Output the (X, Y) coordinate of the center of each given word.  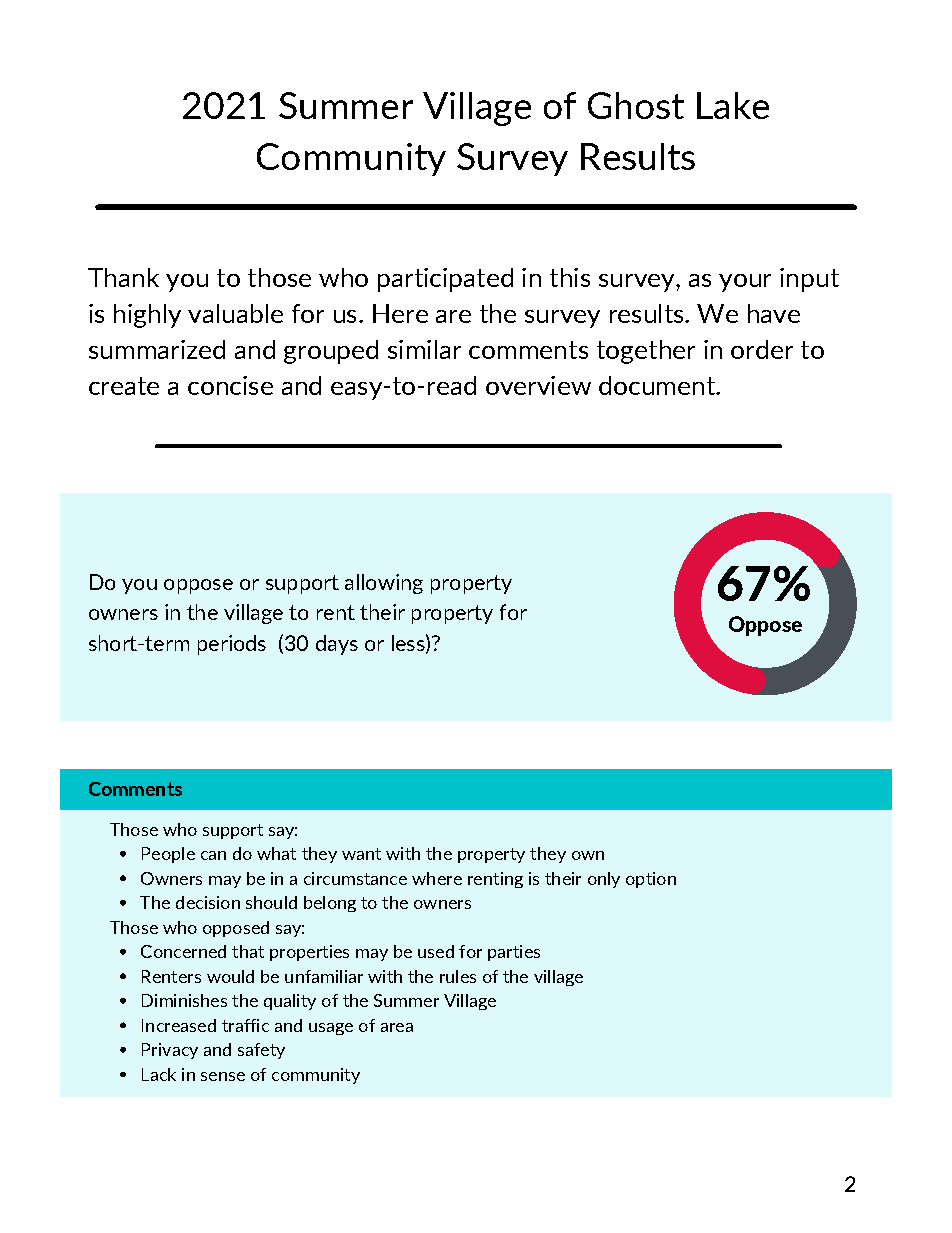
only (604, 880)
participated (445, 280)
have (774, 313)
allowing (384, 584)
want (361, 854)
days (337, 645)
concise (230, 385)
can (213, 855)
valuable (235, 313)
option (651, 880)
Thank (123, 277)
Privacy (170, 1051)
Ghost (636, 105)
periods (232, 645)
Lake (733, 105)
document (658, 385)
